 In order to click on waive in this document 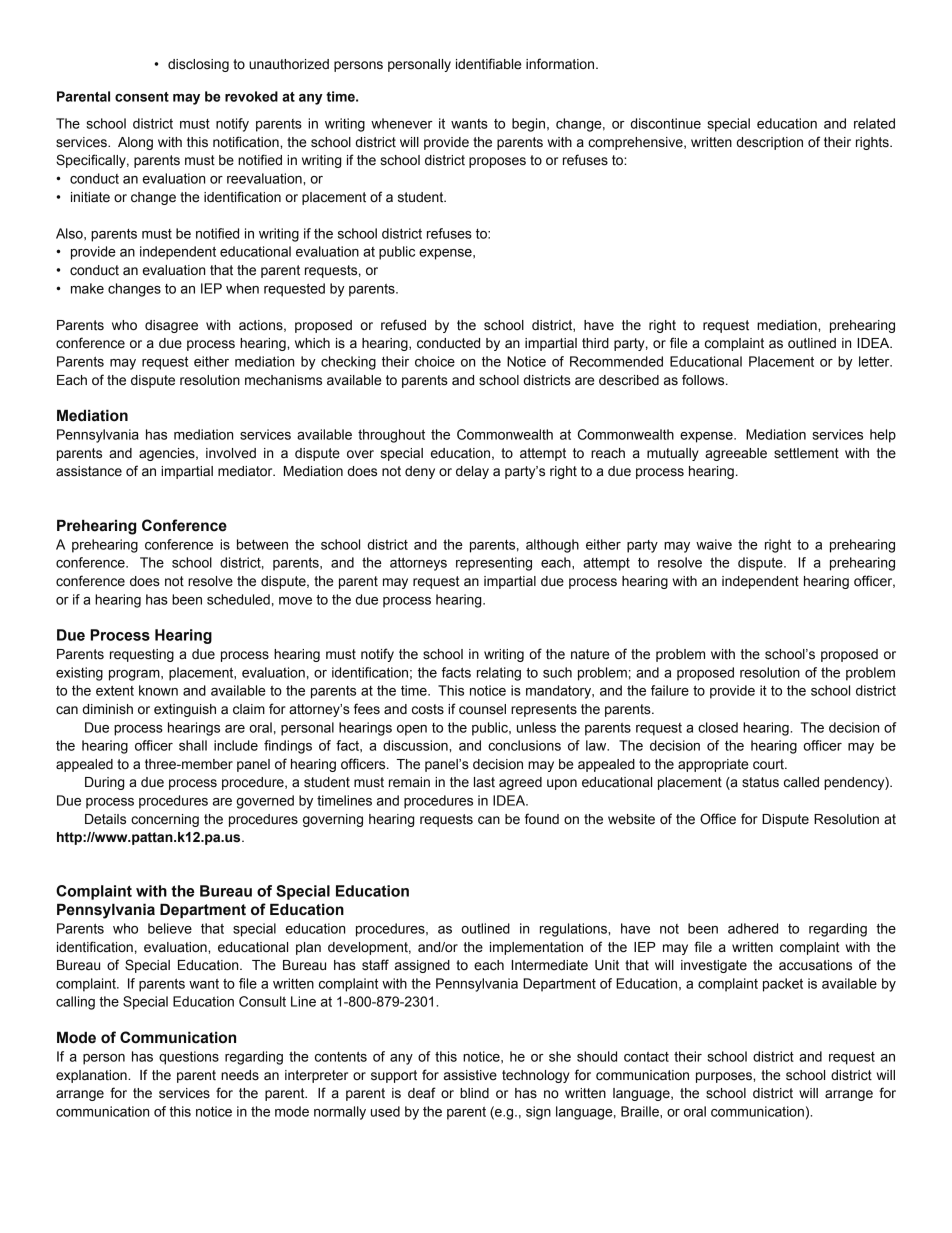, I will do `click(714, 544)`.
